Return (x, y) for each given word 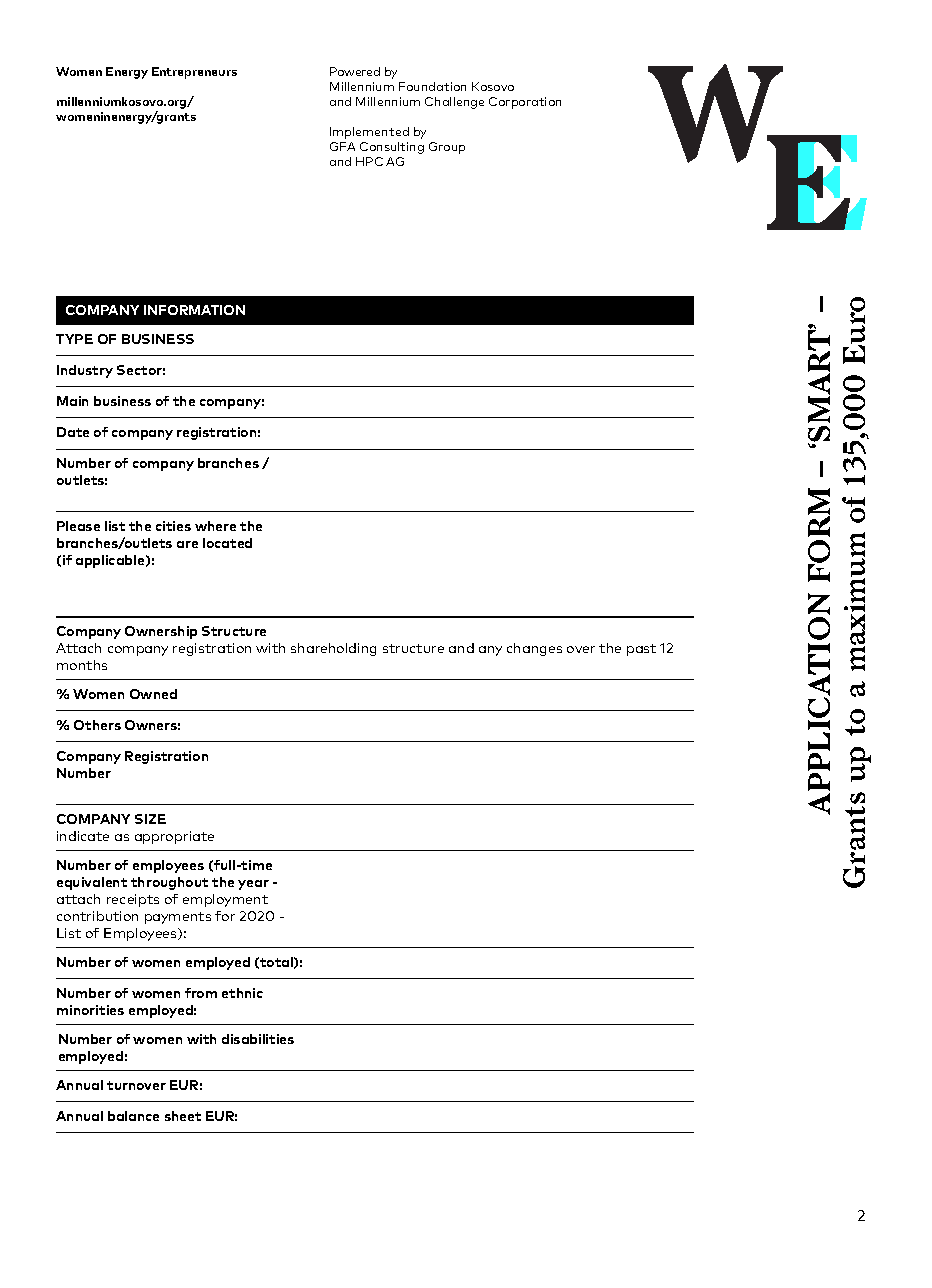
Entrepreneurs (194, 73)
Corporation (525, 103)
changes (534, 649)
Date (73, 432)
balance (133, 1116)
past (641, 650)
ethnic (242, 993)
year (253, 885)
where (215, 526)
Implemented (369, 133)
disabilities (258, 1039)
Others (97, 725)
